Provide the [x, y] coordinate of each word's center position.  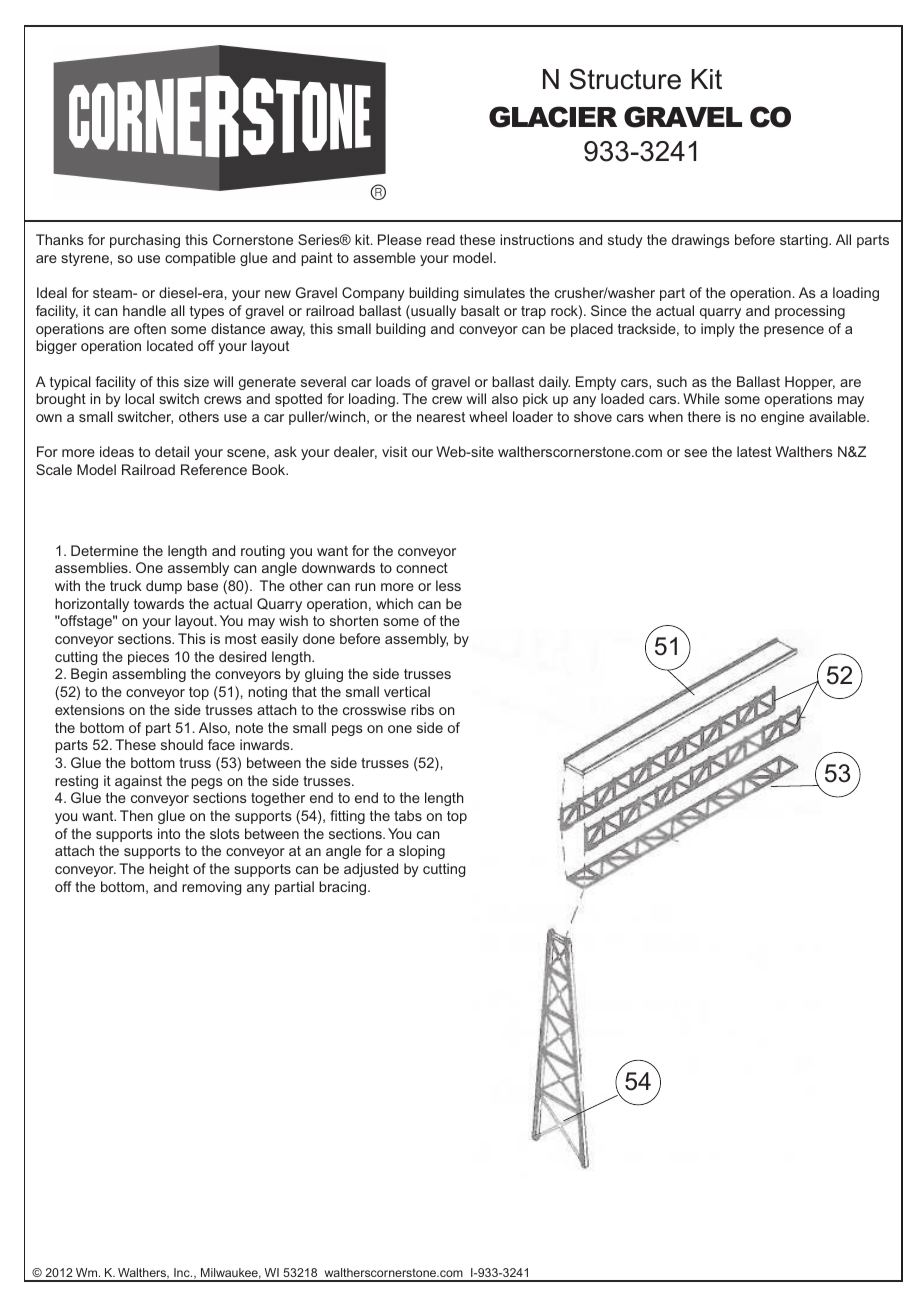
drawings [701, 241]
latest [754, 451]
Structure [625, 79]
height [169, 870]
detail [172, 451]
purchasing [145, 241]
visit [394, 451]
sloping [422, 852]
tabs [408, 815]
